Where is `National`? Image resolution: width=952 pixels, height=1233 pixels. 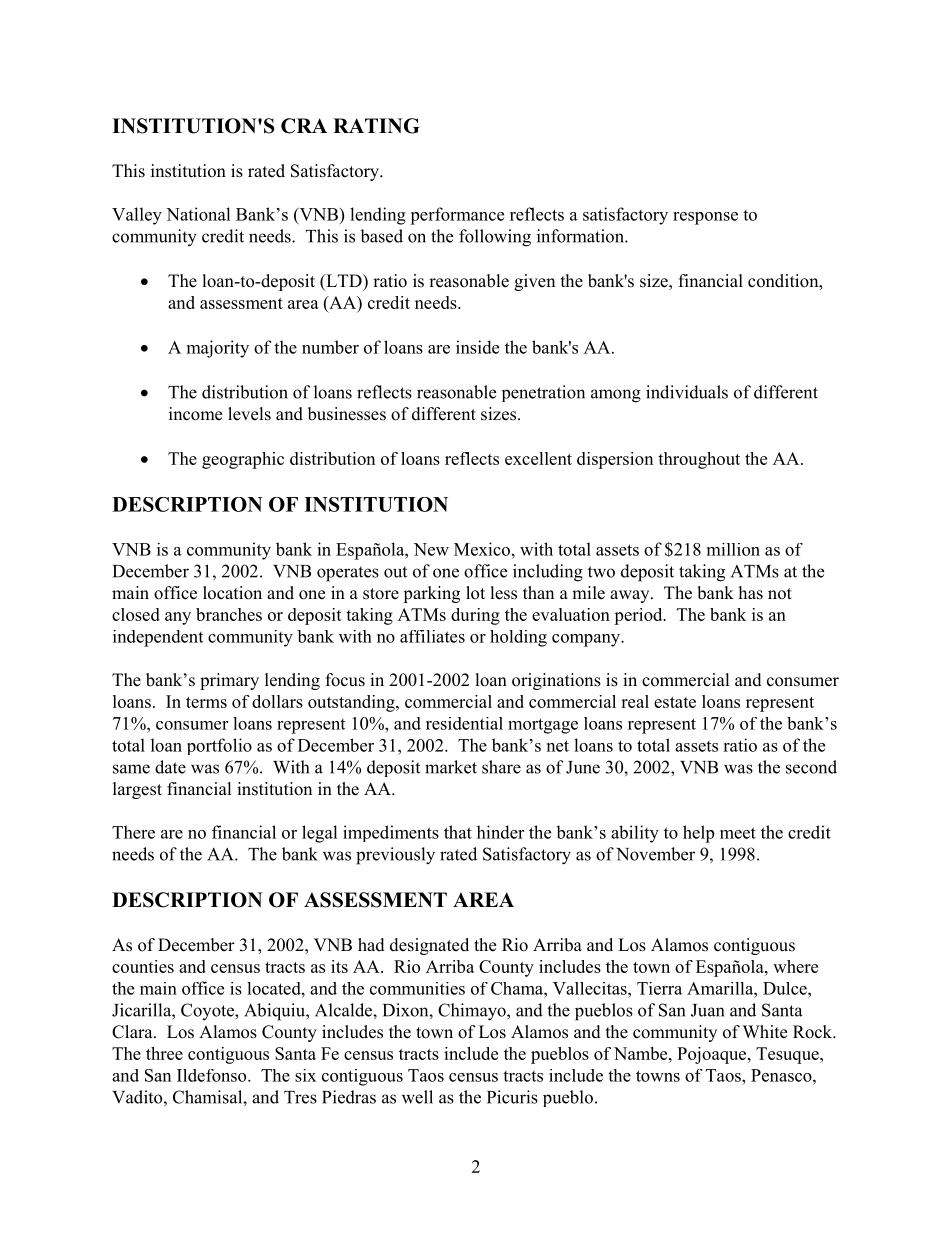
National is located at coordinates (198, 214).
